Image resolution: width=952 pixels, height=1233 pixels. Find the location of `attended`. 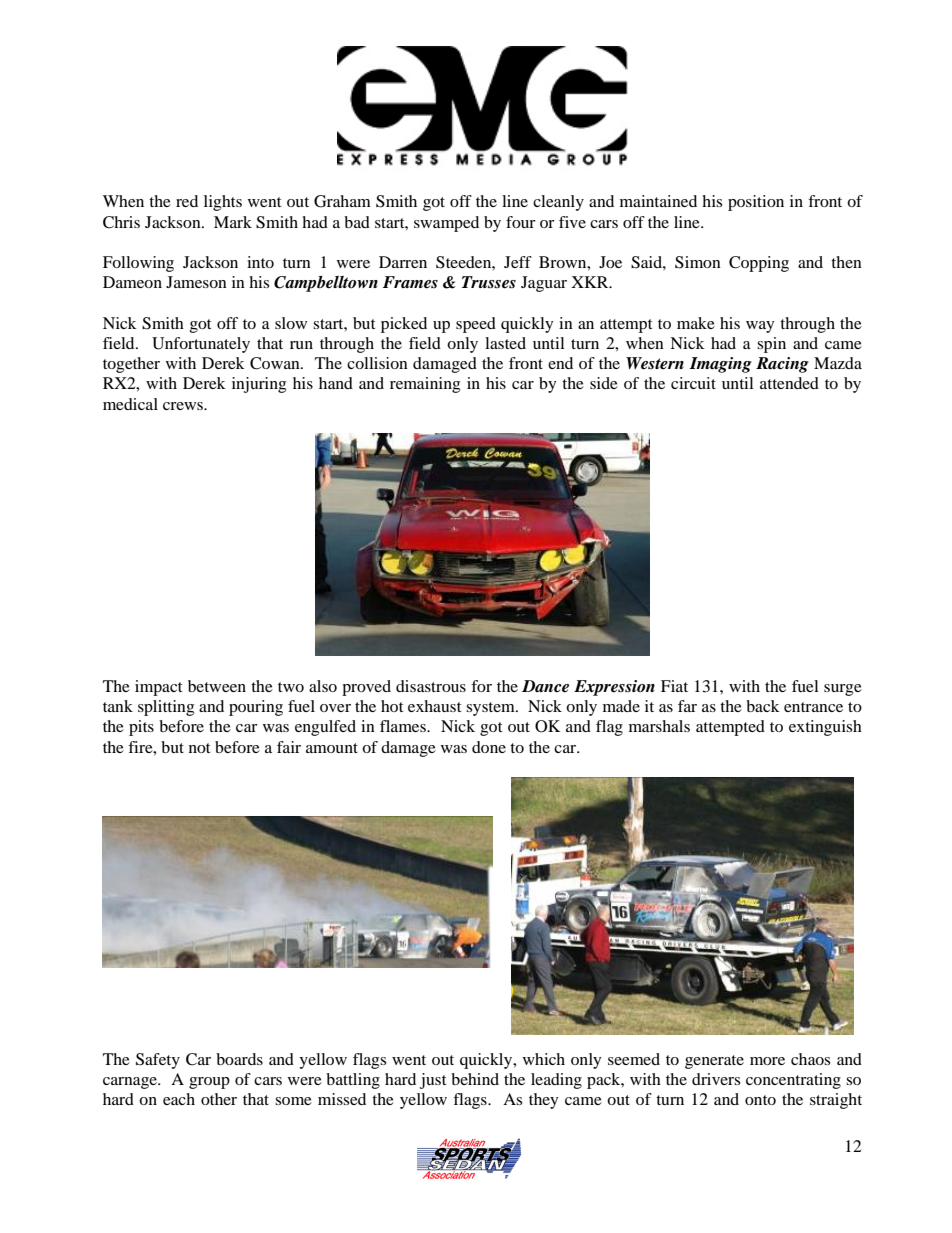

attended is located at coordinates (789, 383).
